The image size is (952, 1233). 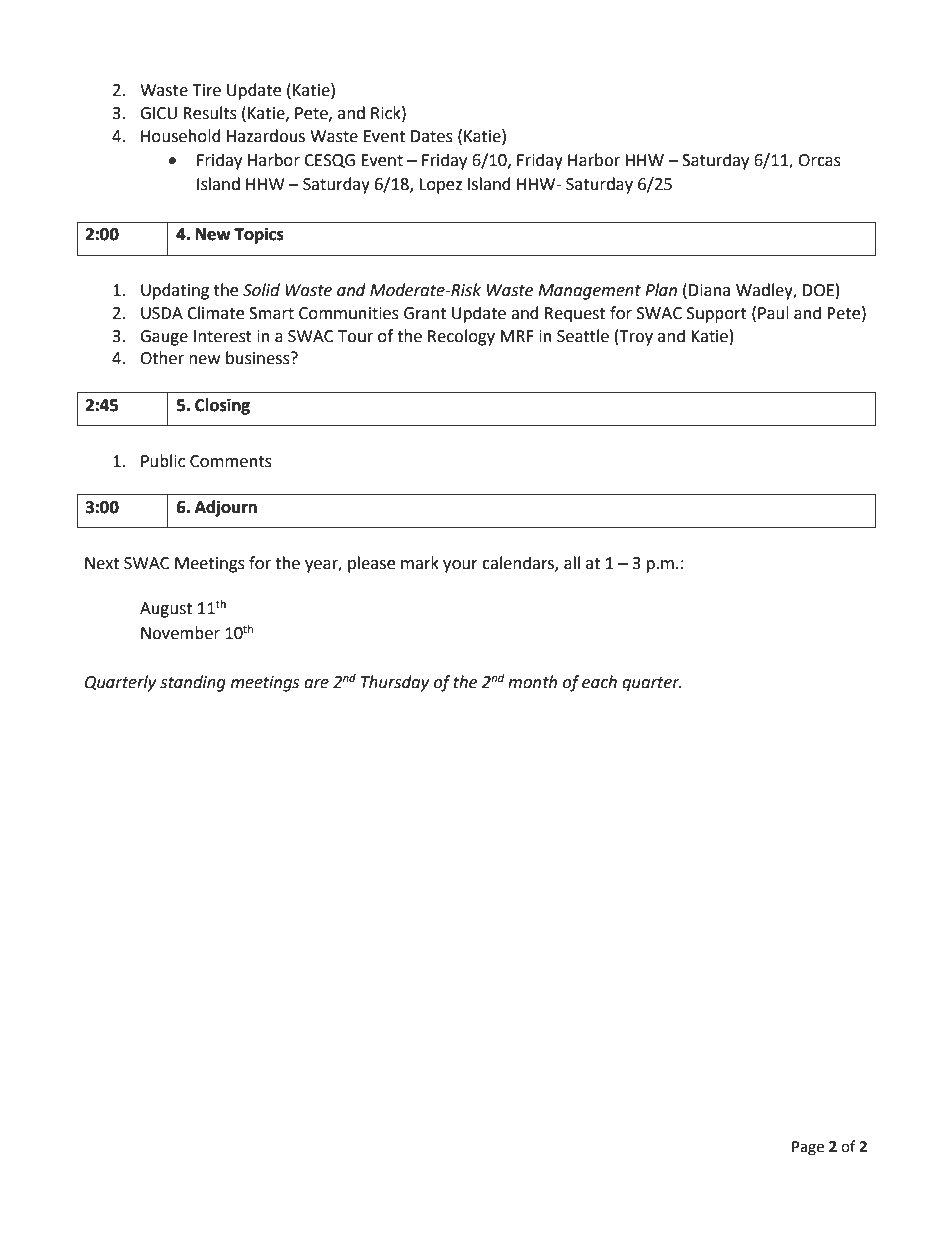 What do you see at coordinates (181, 136) in the document?
I see `Household` at bounding box center [181, 136].
